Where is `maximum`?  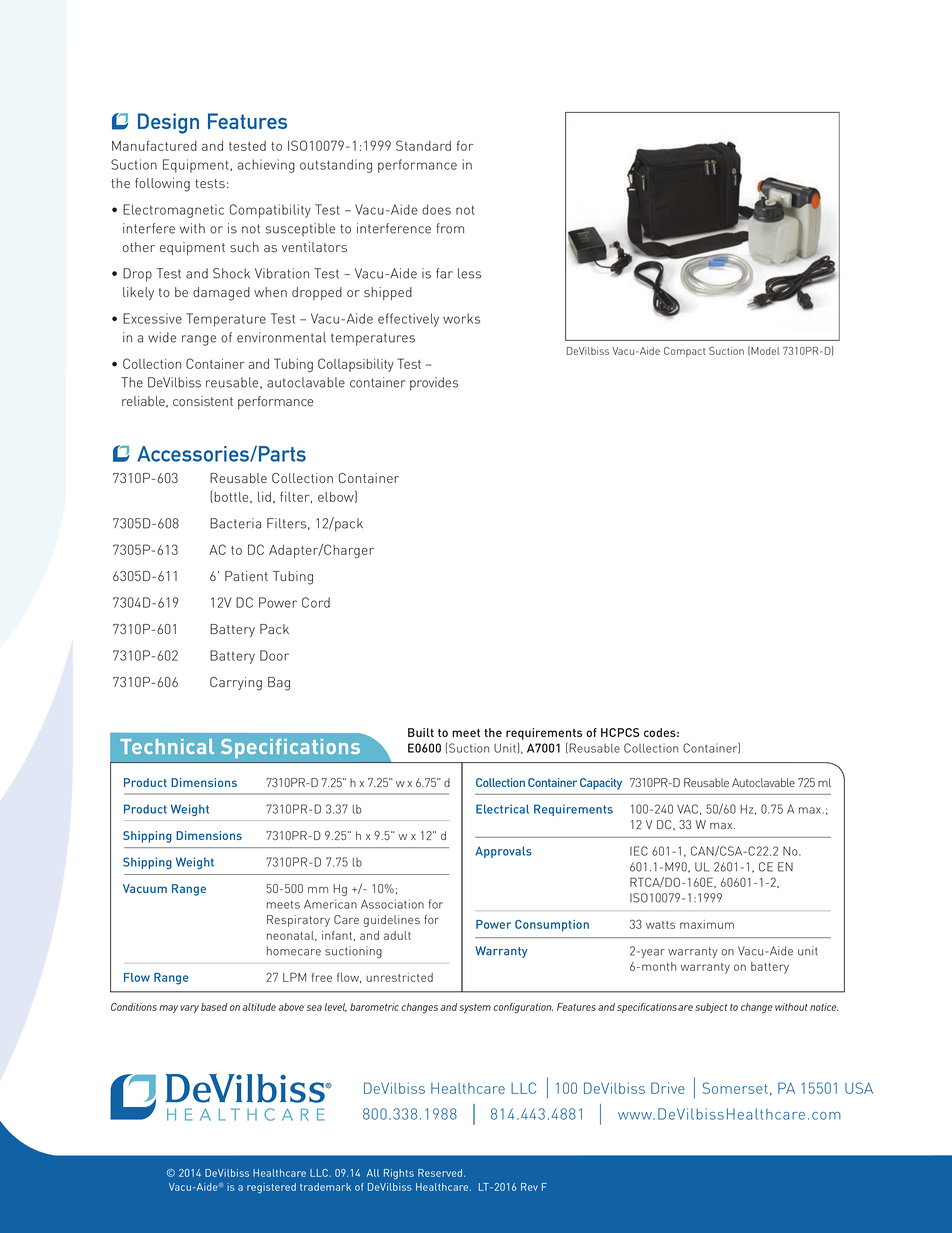 maximum is located at coordinates (707, 924).
